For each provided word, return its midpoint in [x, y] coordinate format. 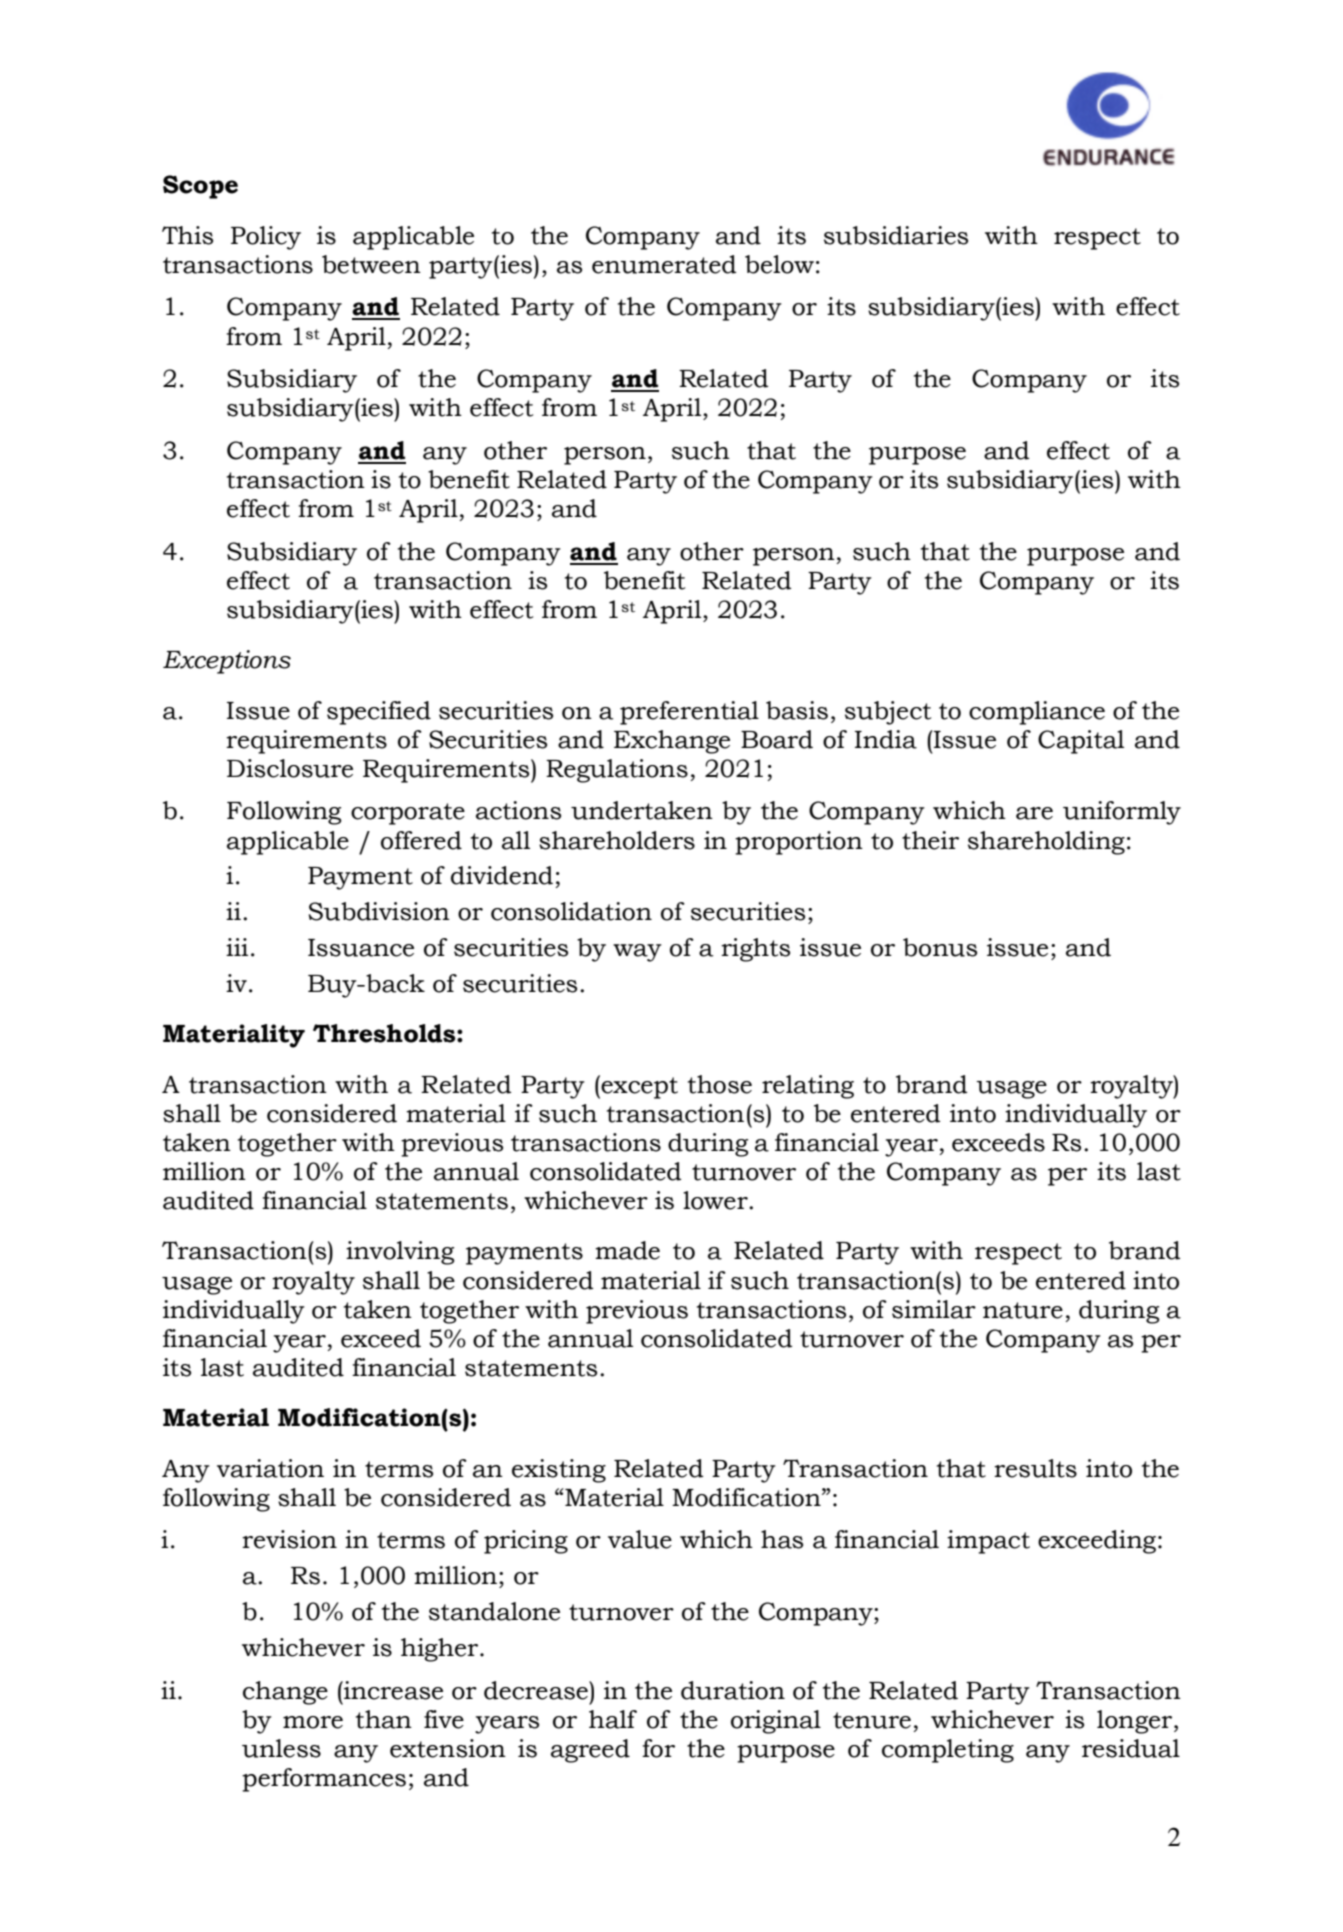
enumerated [664, 264]
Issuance [361, 948]
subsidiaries [896, 235]
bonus [940, 947]
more [313, 1722]
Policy [266, 238]
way [637, 953]
